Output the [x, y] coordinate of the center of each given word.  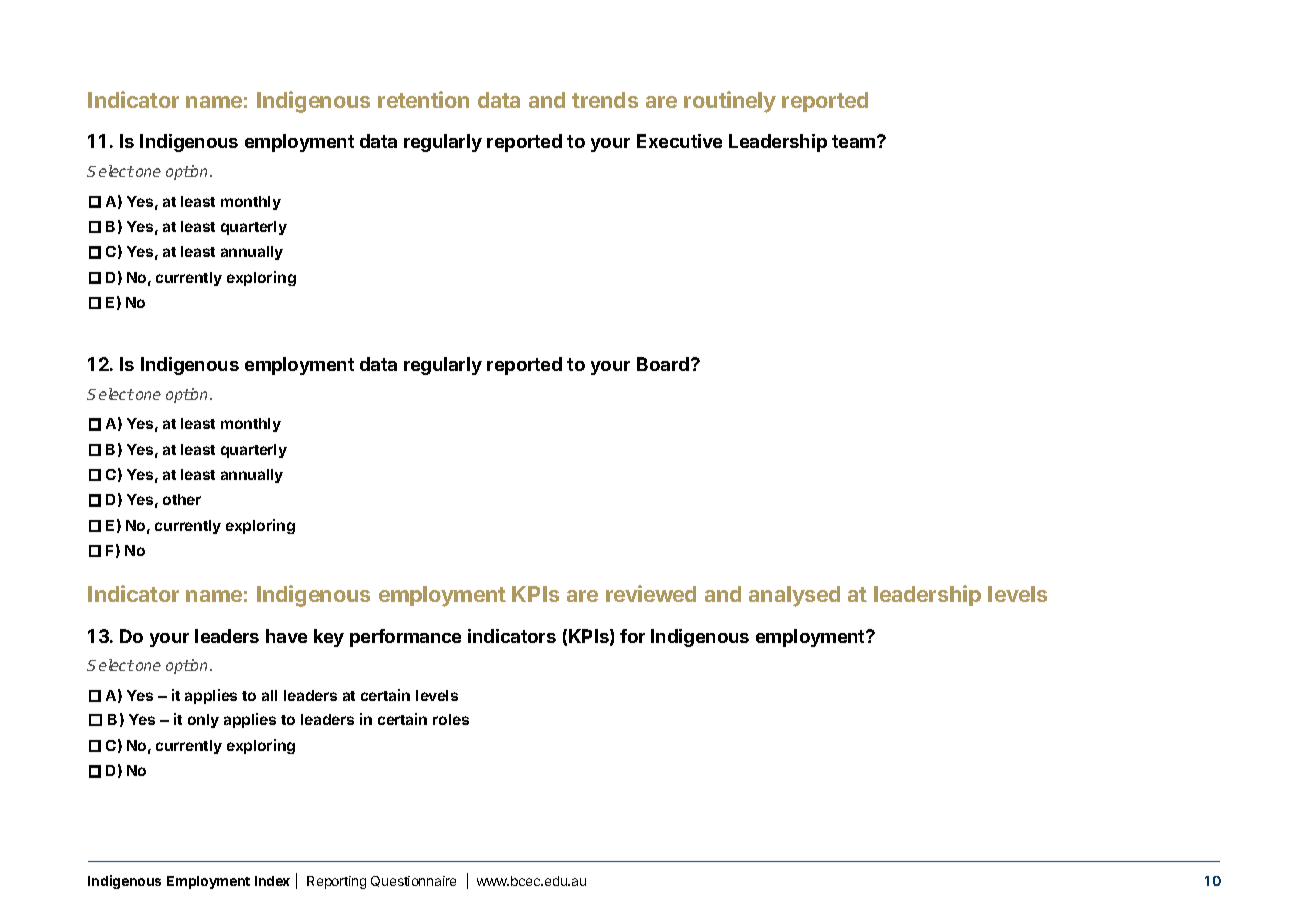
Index [272, 881]
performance [405, 638]
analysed [794, 596]
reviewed [651, 593]
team [855, 141]
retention [423, 99]
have [286, 636]
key [329, 638]
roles [451, 719]
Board [663, 364]
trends [605, 100]
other [182, 499]
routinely [730, 102]
